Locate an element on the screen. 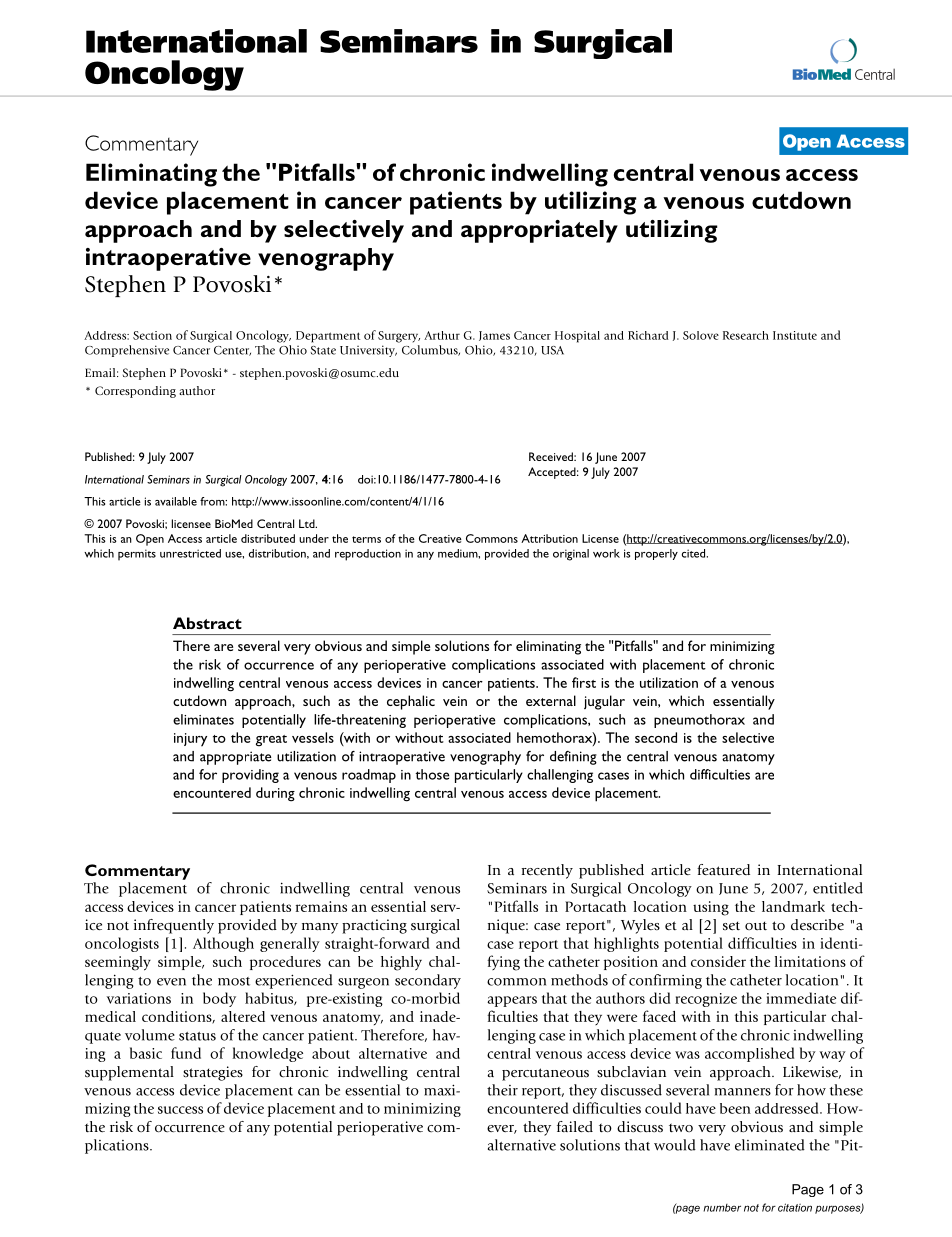 The width and height of the screenshot is (952, 1237). failed is located at coordinates (575, 1126).
